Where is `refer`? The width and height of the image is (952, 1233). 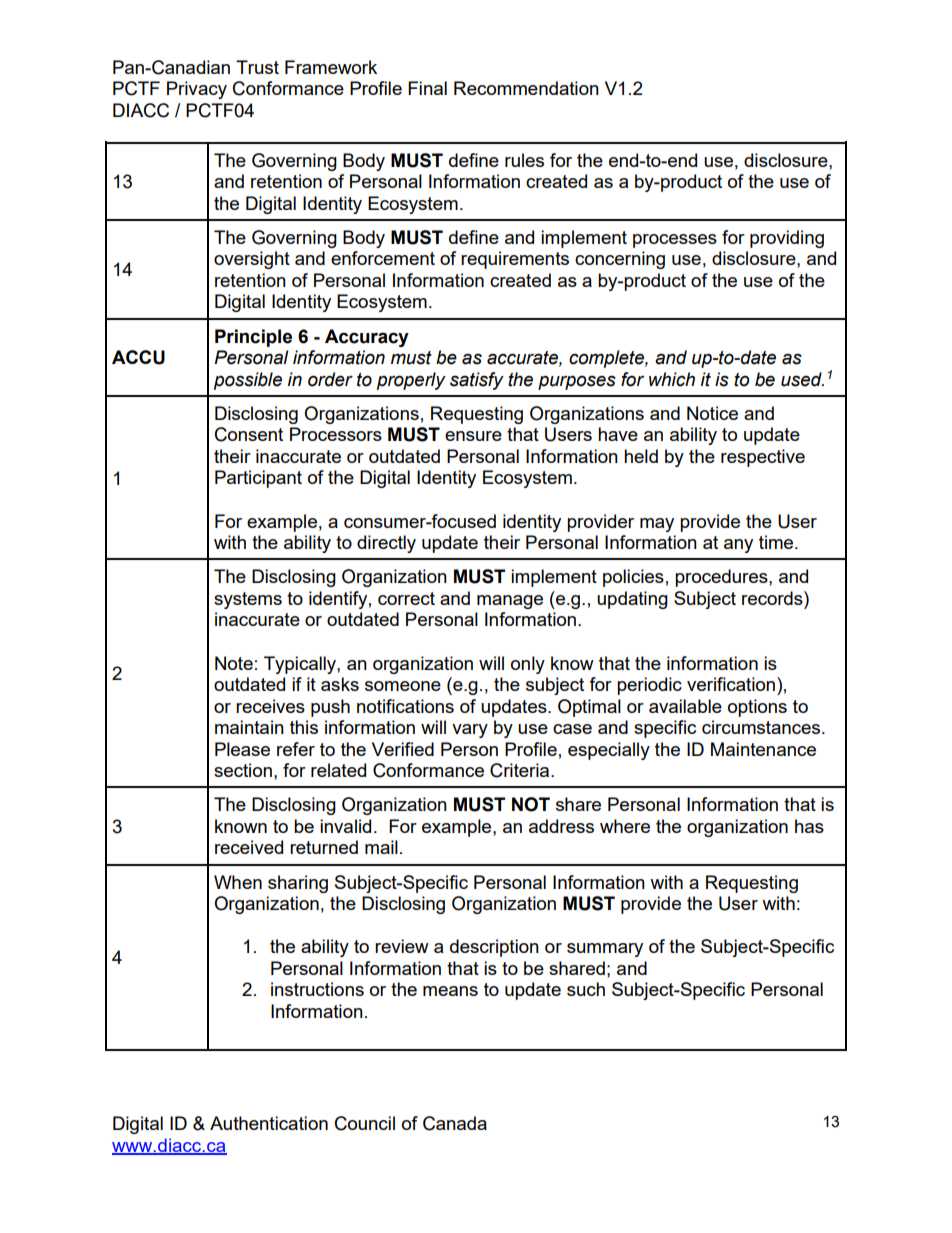
refer is located at coordinates (296, 749).
